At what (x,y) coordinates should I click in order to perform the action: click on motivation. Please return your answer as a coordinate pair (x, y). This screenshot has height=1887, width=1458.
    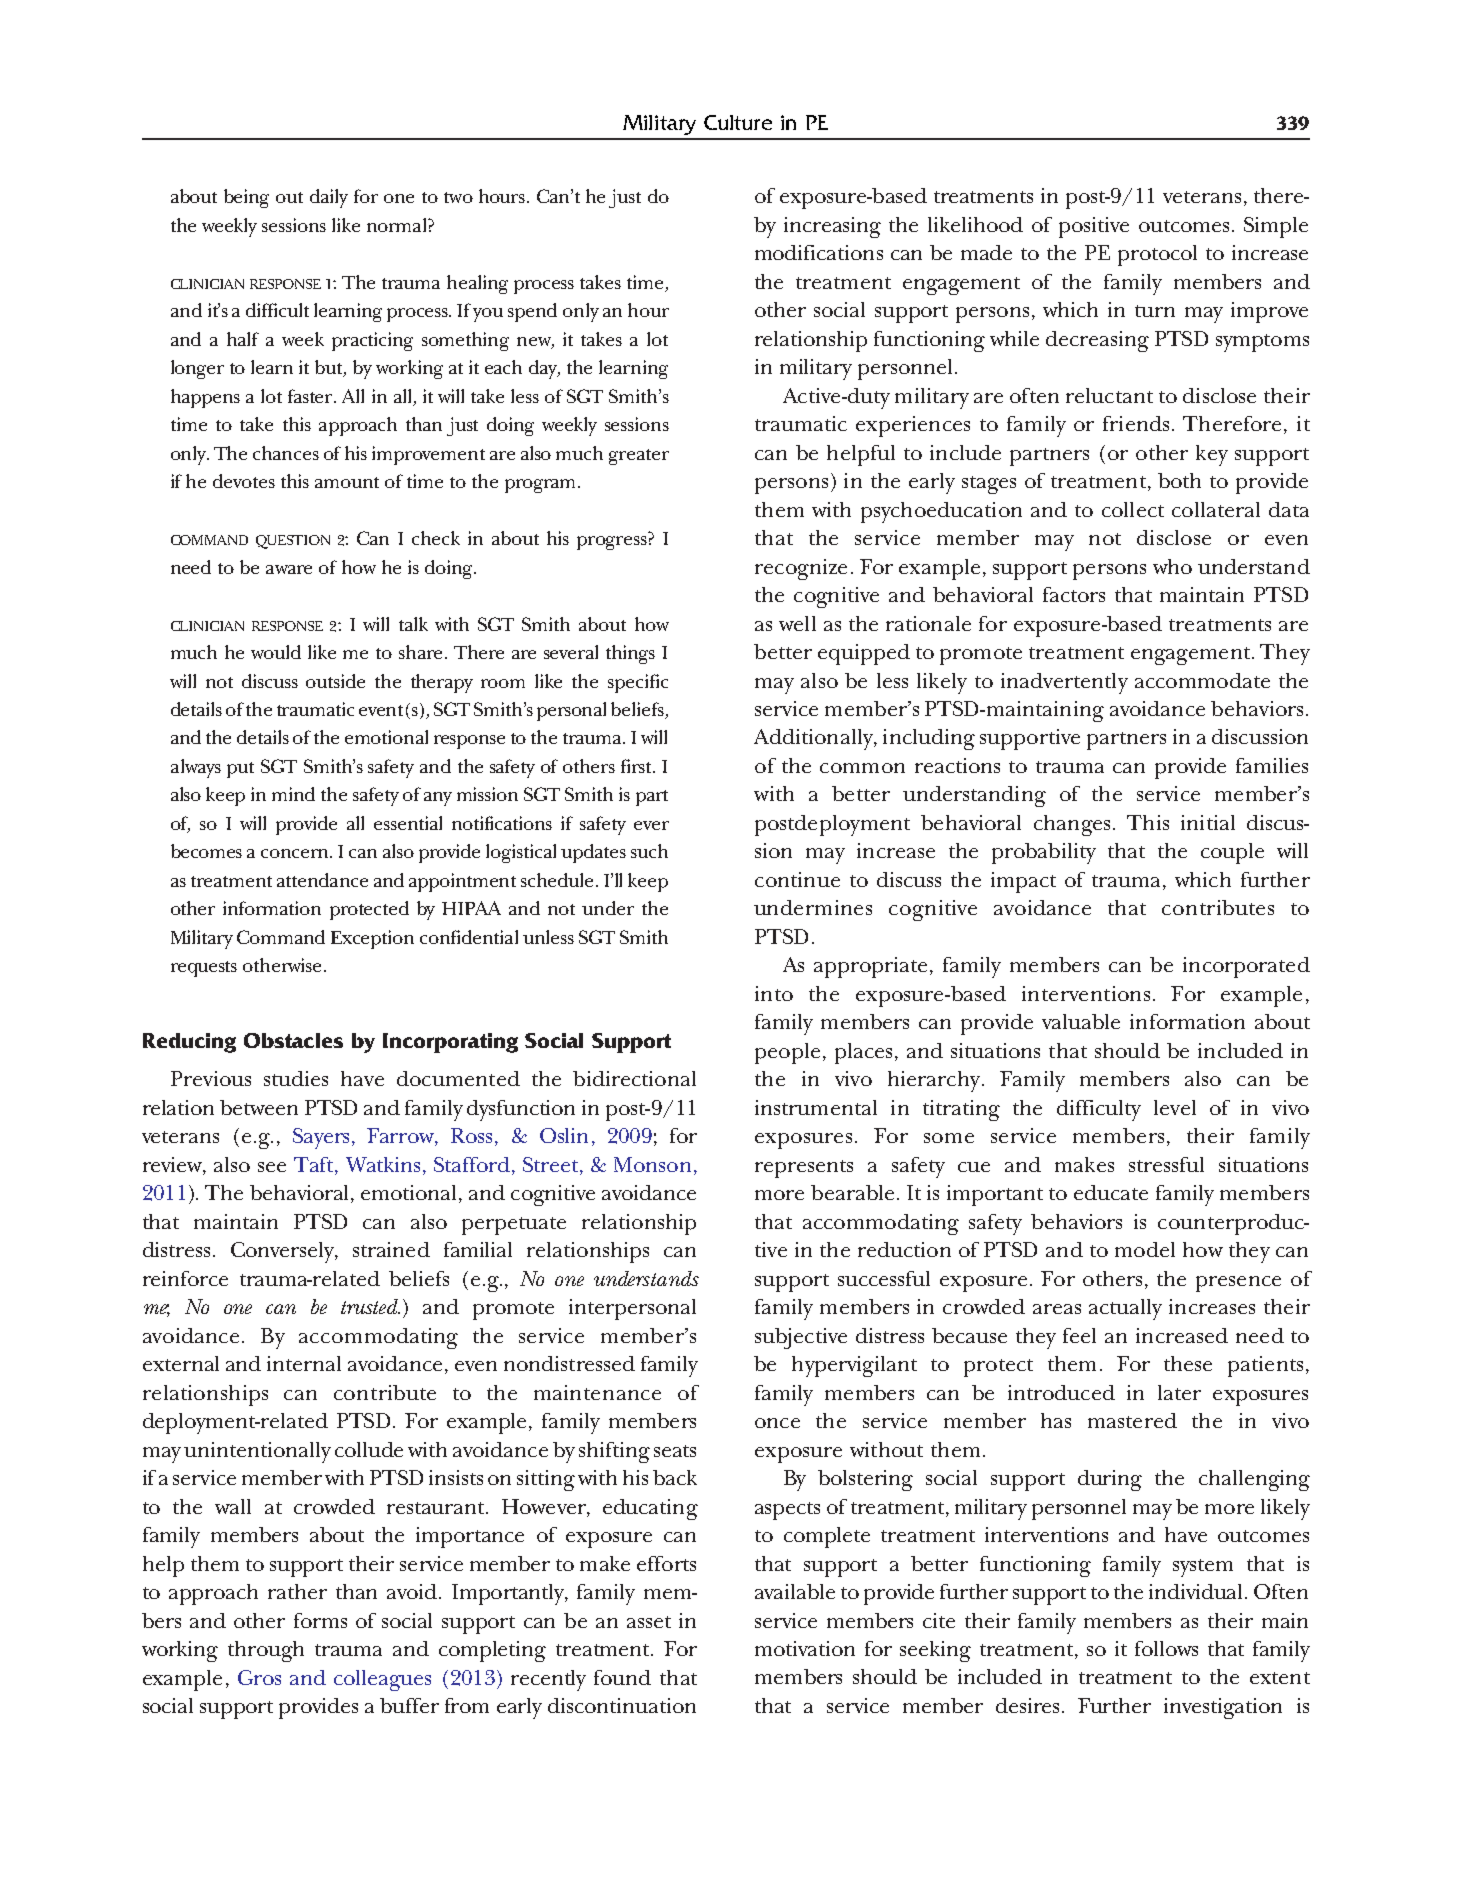
    Looking at the image, I should click on (805, 1648).
